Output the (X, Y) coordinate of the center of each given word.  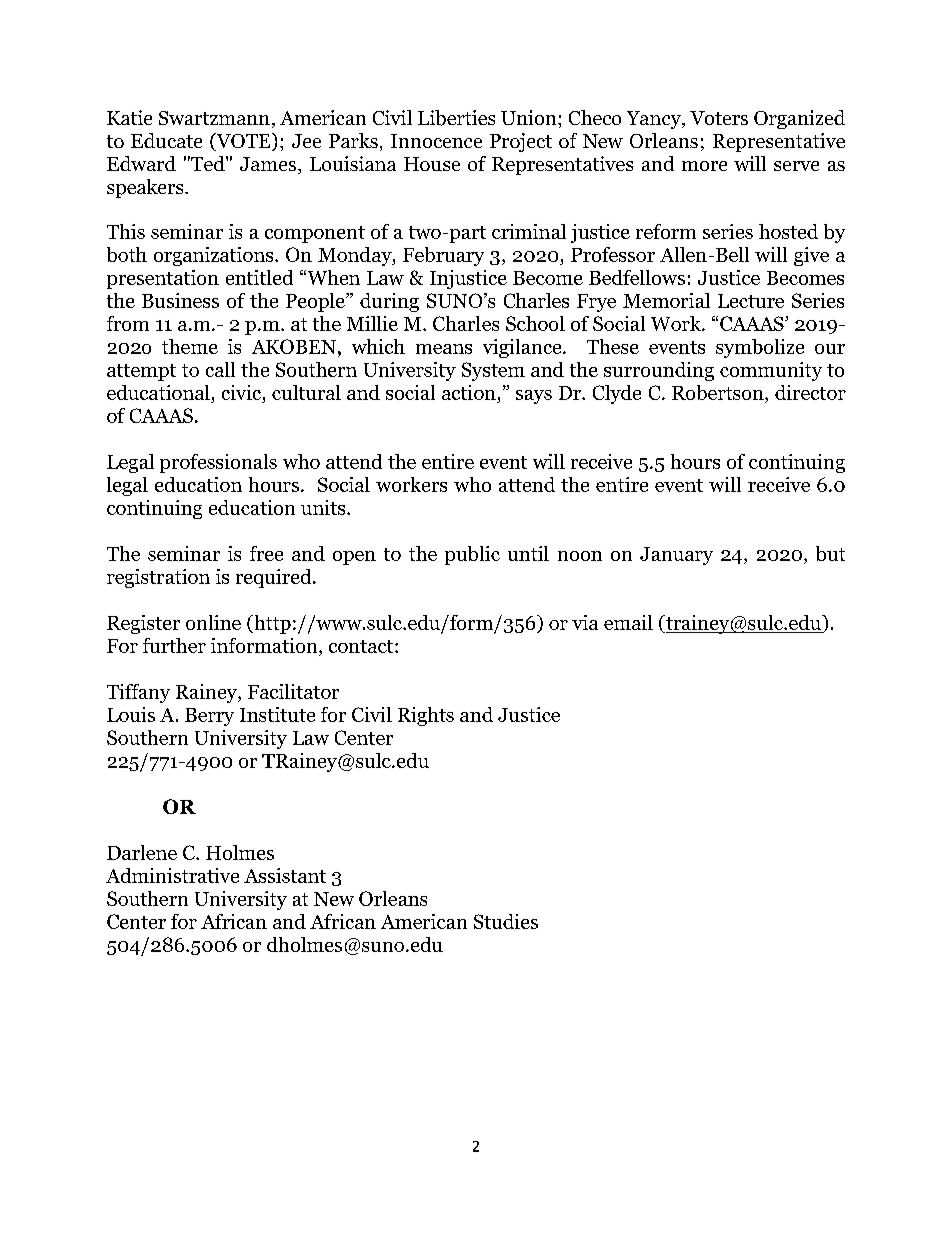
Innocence (436, 141)
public (472, 555)
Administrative (172, 875)
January (676, 556)
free (266, 553)
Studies (506, 921)
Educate (166, 140)
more (704, 166)
